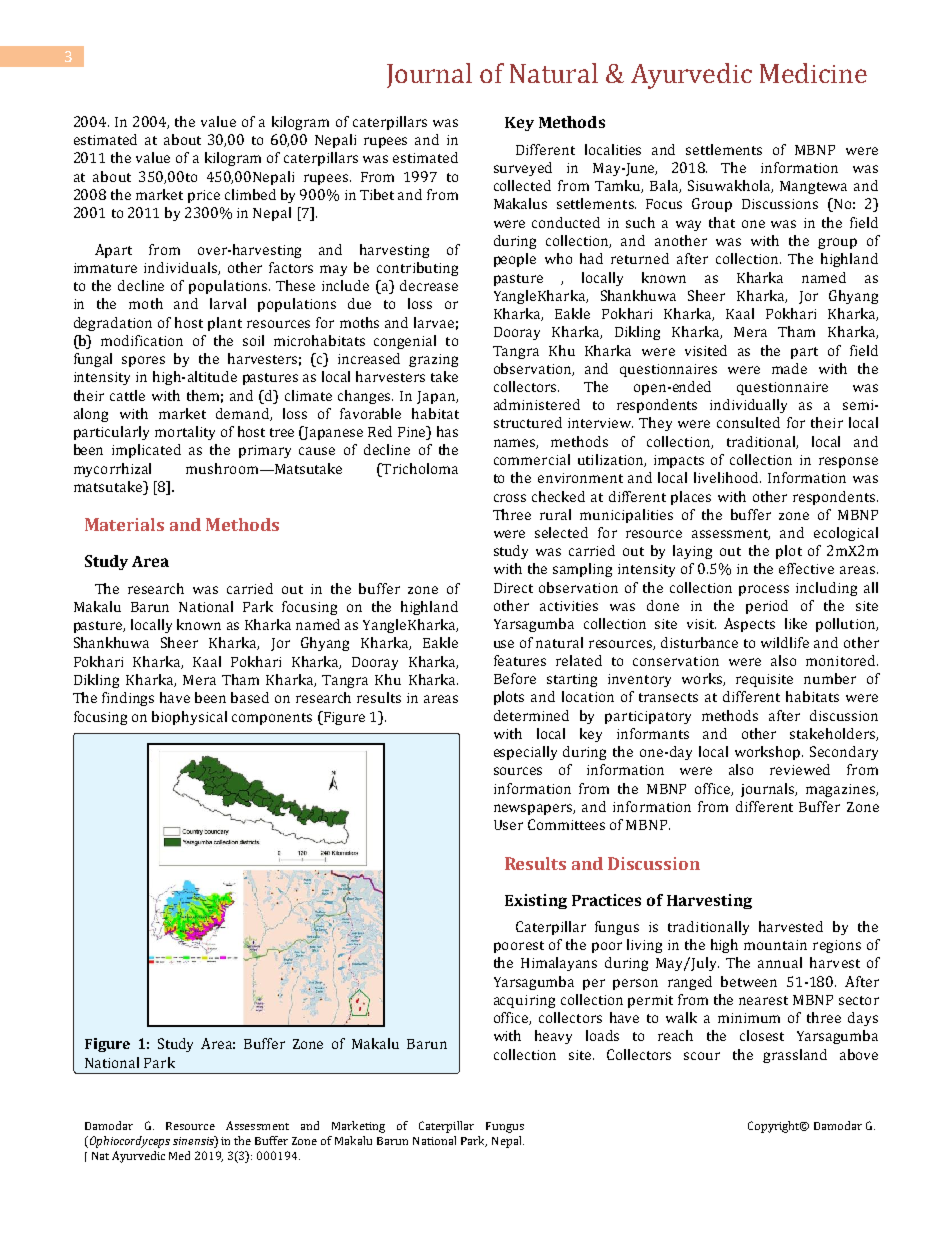 The image size is (952, 1233). I want to click on heavy, so click(553, 1037).
